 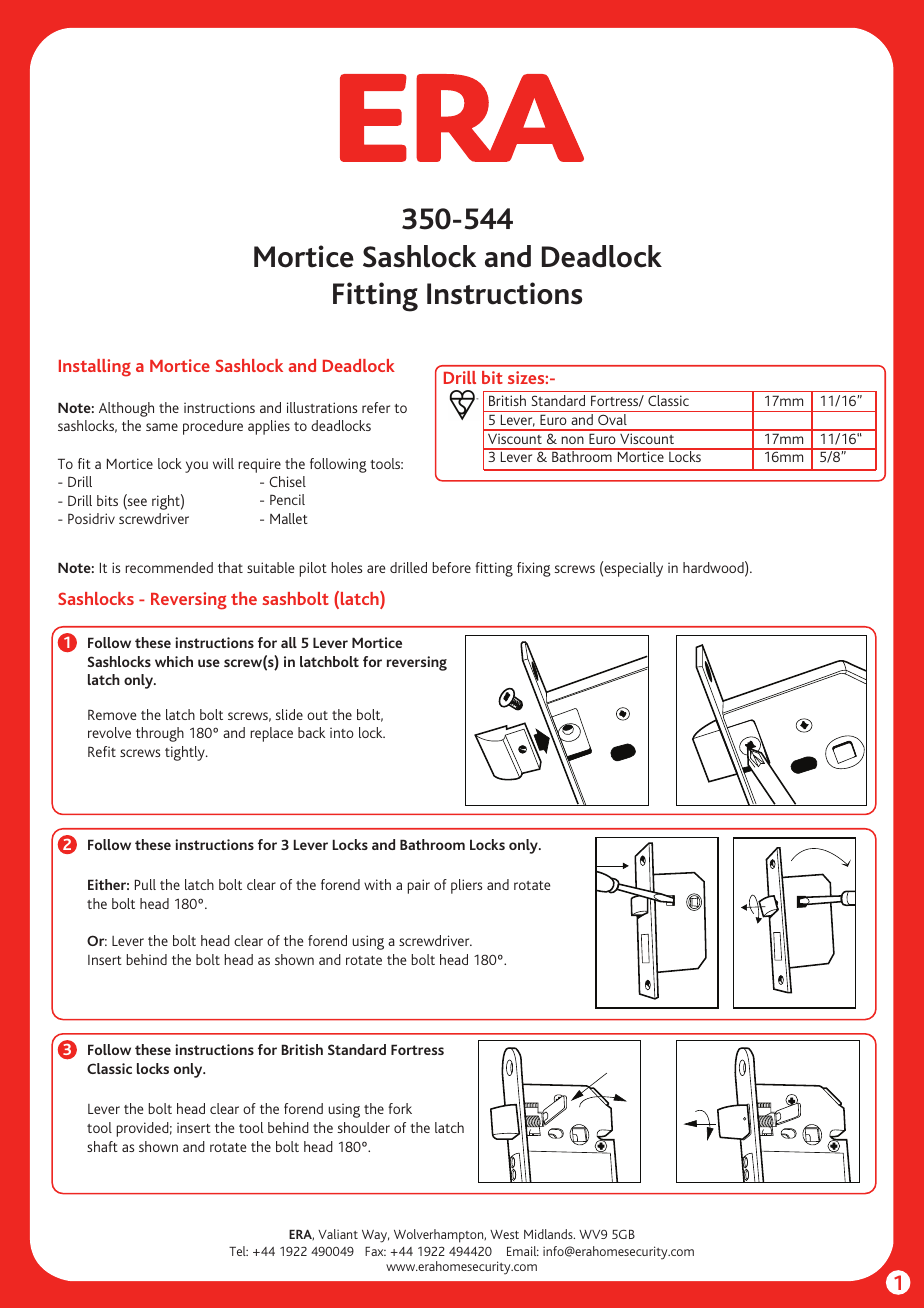 I want to click on shaft, so click(x=102, y=1146).
